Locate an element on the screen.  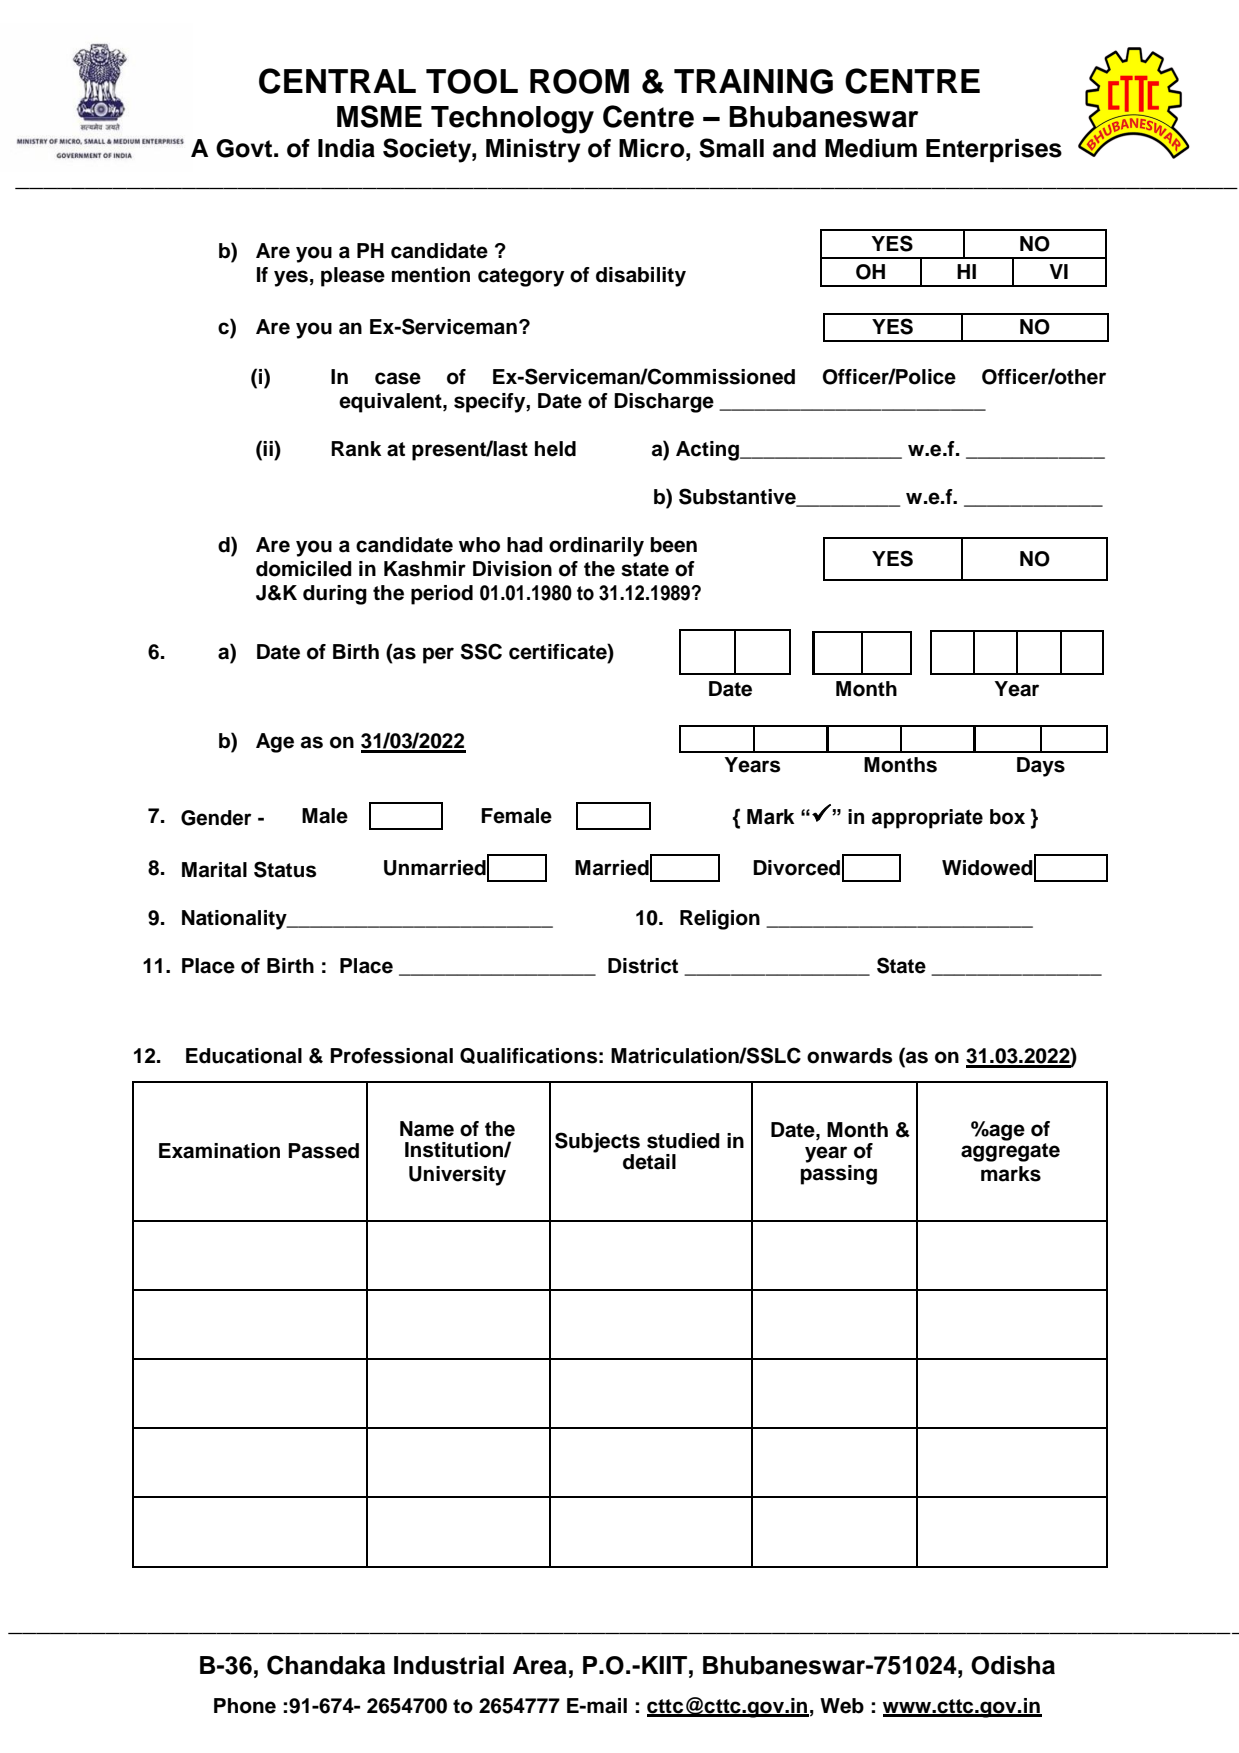
Area is located at coordinates (540, 1665).
